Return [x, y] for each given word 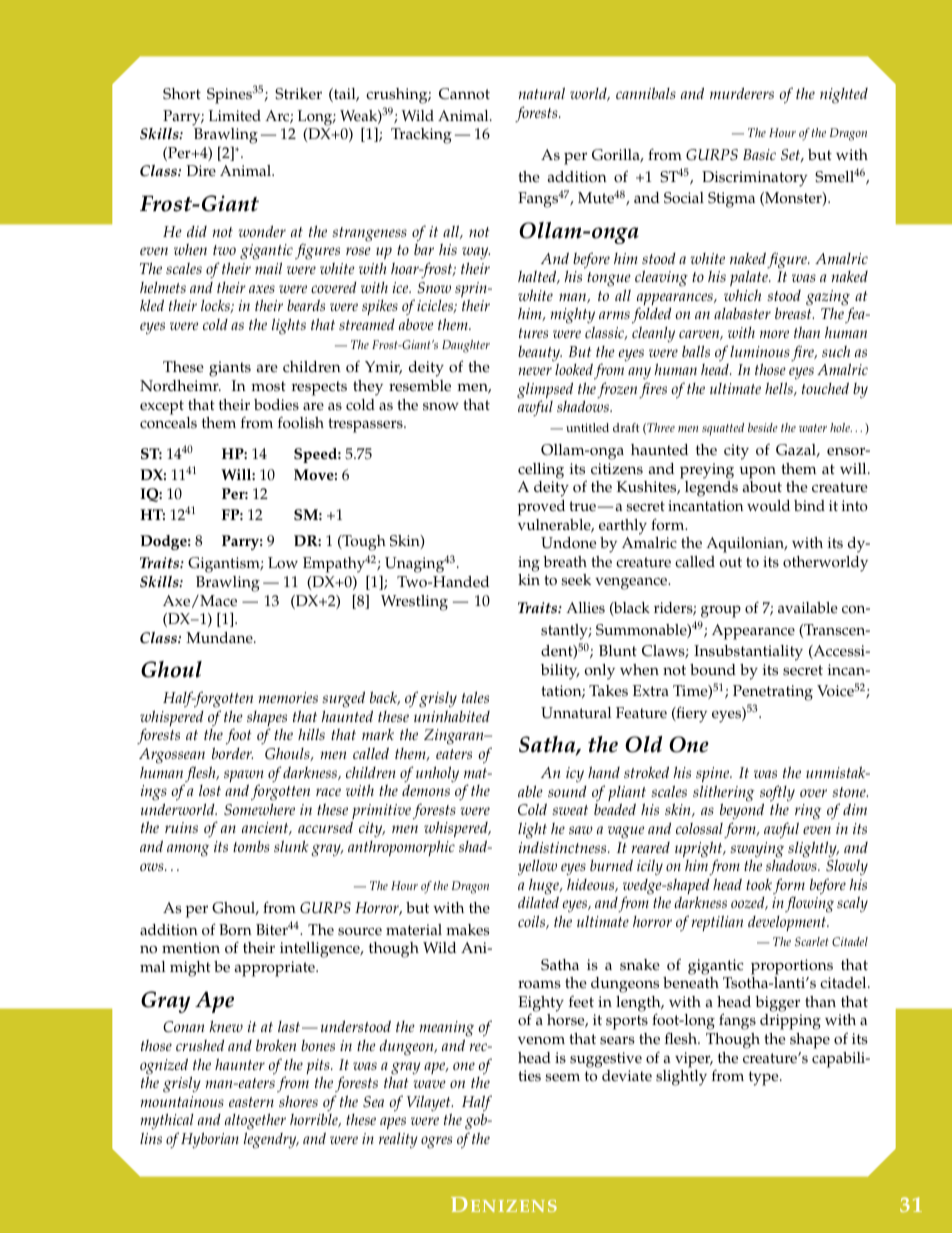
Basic [759, 154]
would [768, 506]
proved [541, 508]
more [774, 334]
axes [262, 289]
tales [475, 697]
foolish [301, 422]
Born [235, 930]
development [788, 923]
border [232, 753]
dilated [538, 902]
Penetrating [773, 693]
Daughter [466, 346]
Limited [234, 116]
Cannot [464, 94]
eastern [251, 1102]
